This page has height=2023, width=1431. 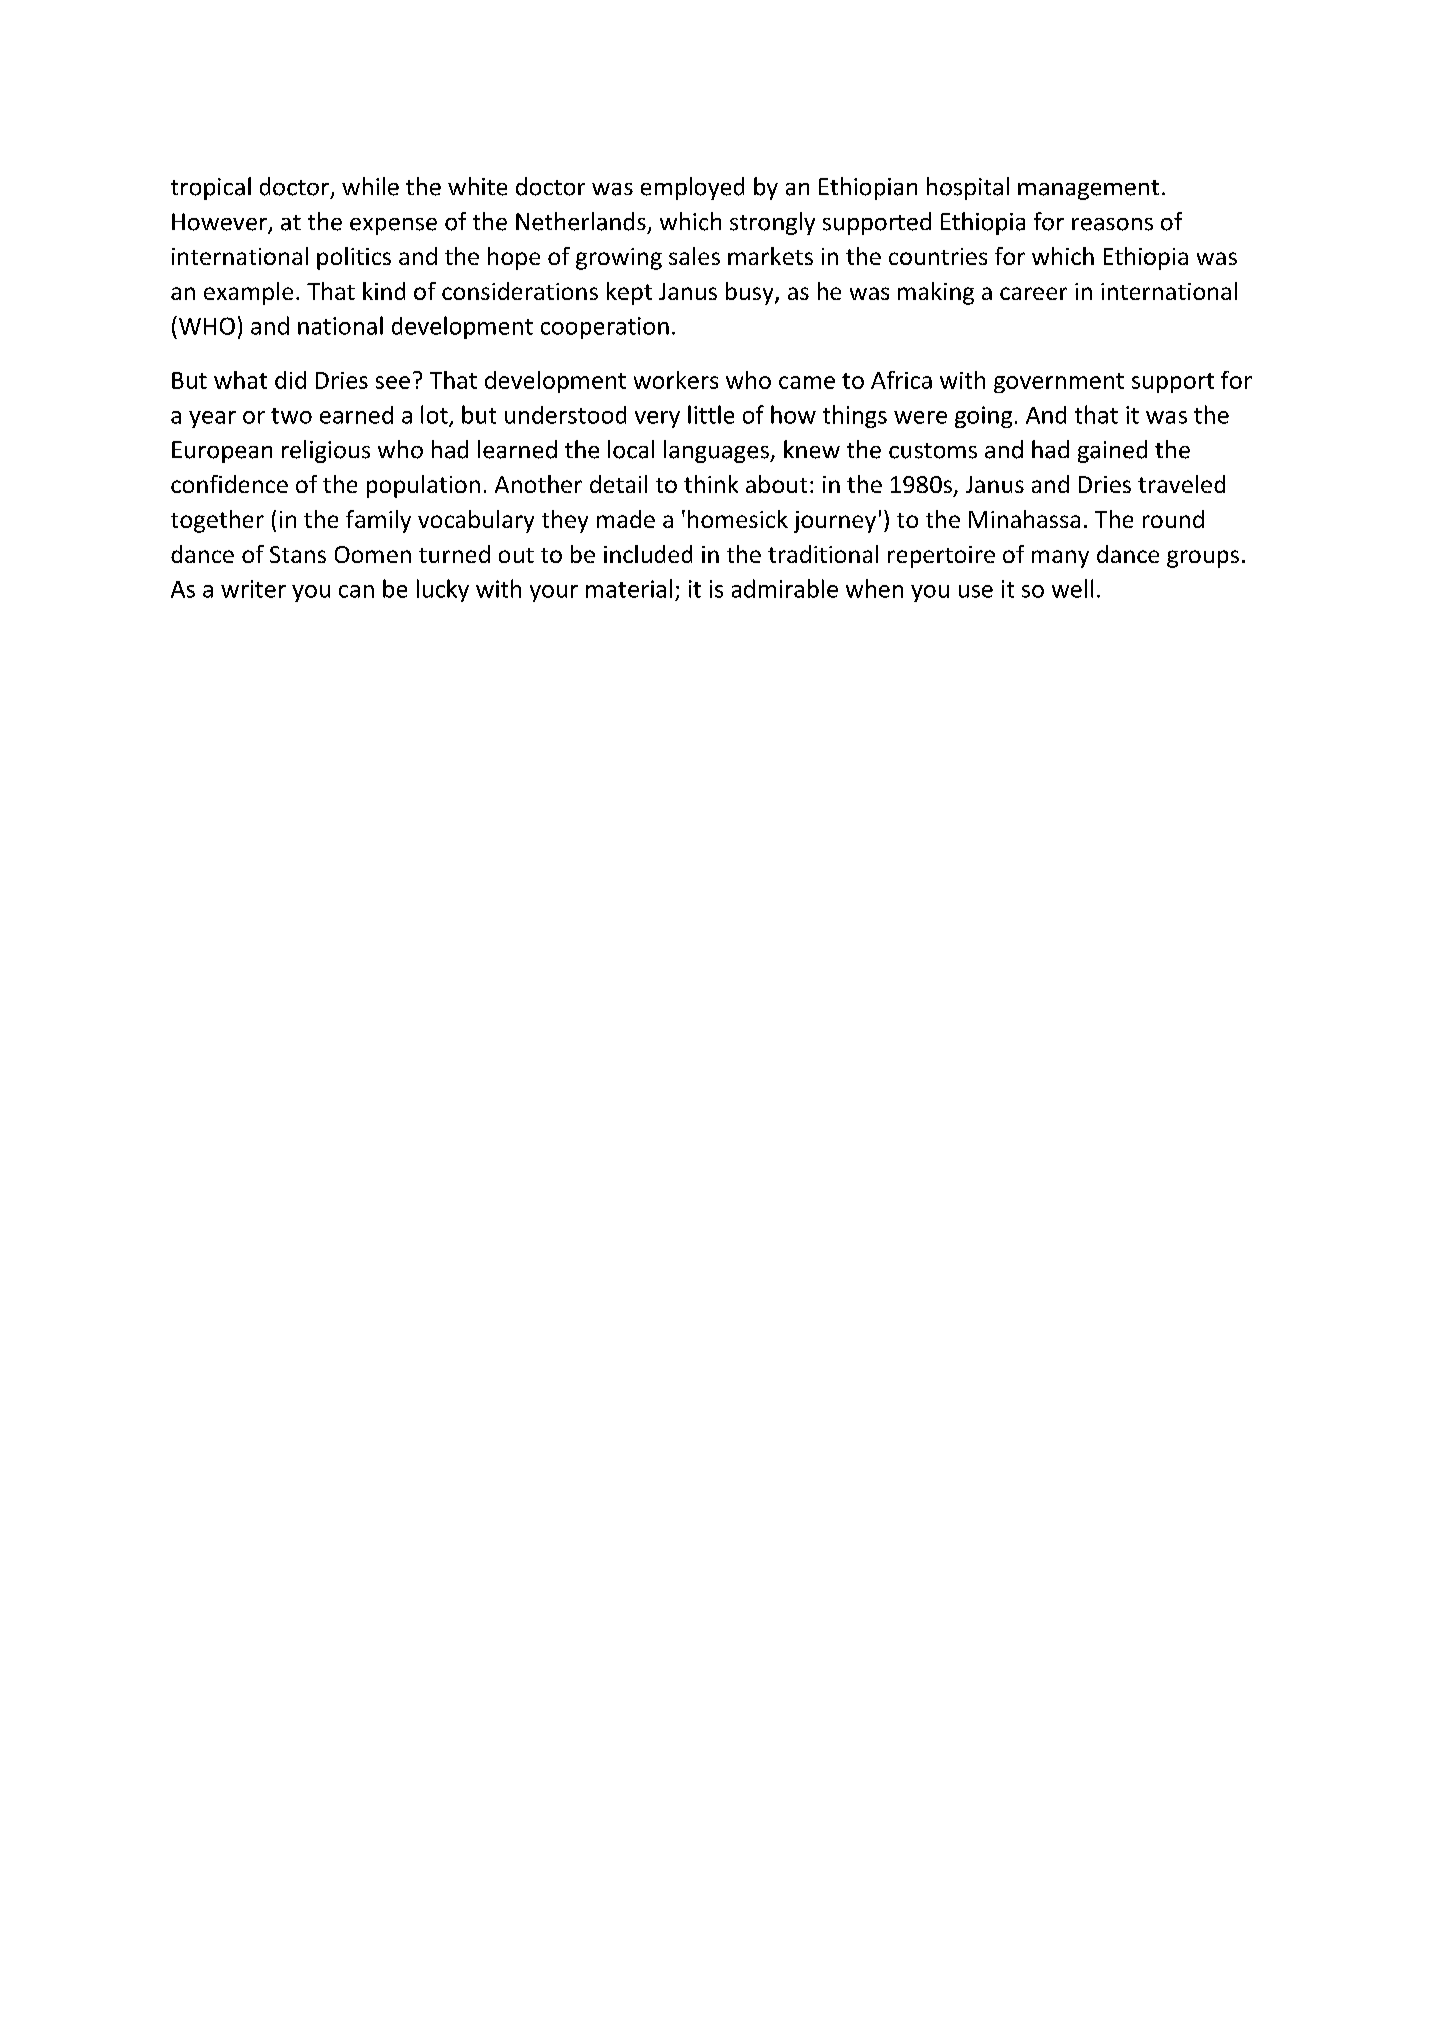 I want to click on gained, so click(x=1112, y=451).
